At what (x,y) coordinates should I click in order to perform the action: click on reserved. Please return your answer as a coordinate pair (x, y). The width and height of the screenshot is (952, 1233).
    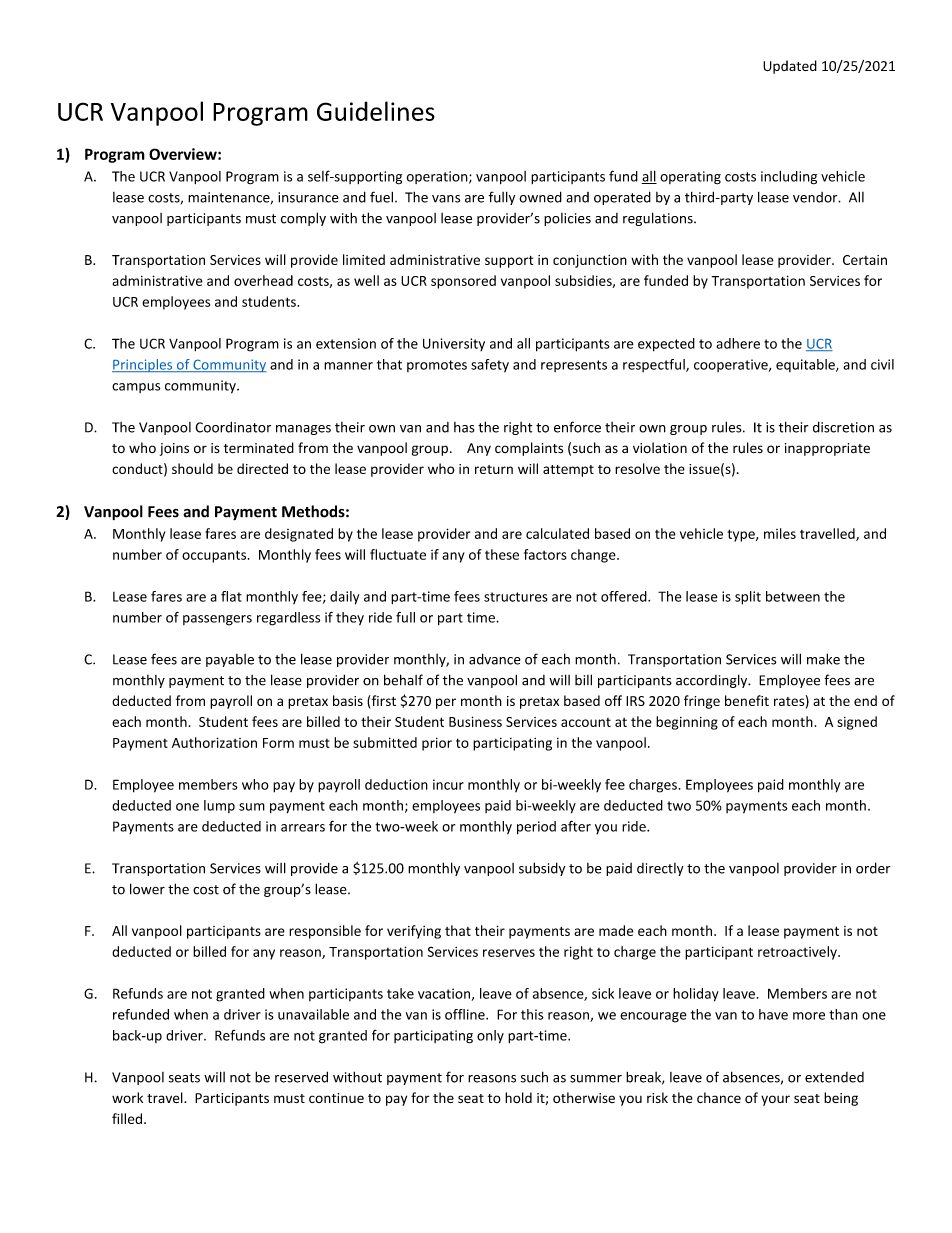
    Looking at the image, I should click on (301, 1077).
